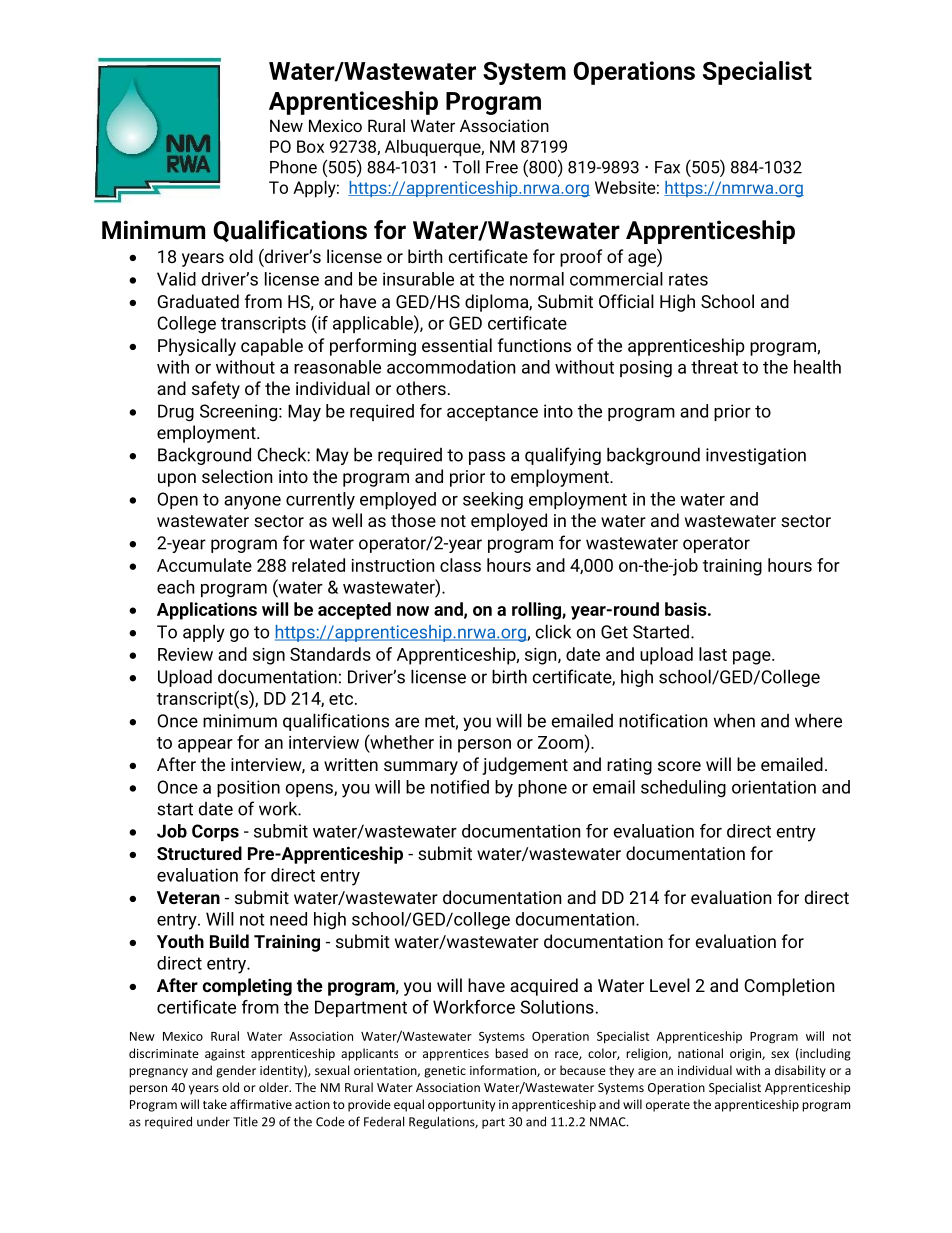  What do you see at coordinates (261, 1104) in the page?
I see `affirmative` at bounding box center [261, 1104].
